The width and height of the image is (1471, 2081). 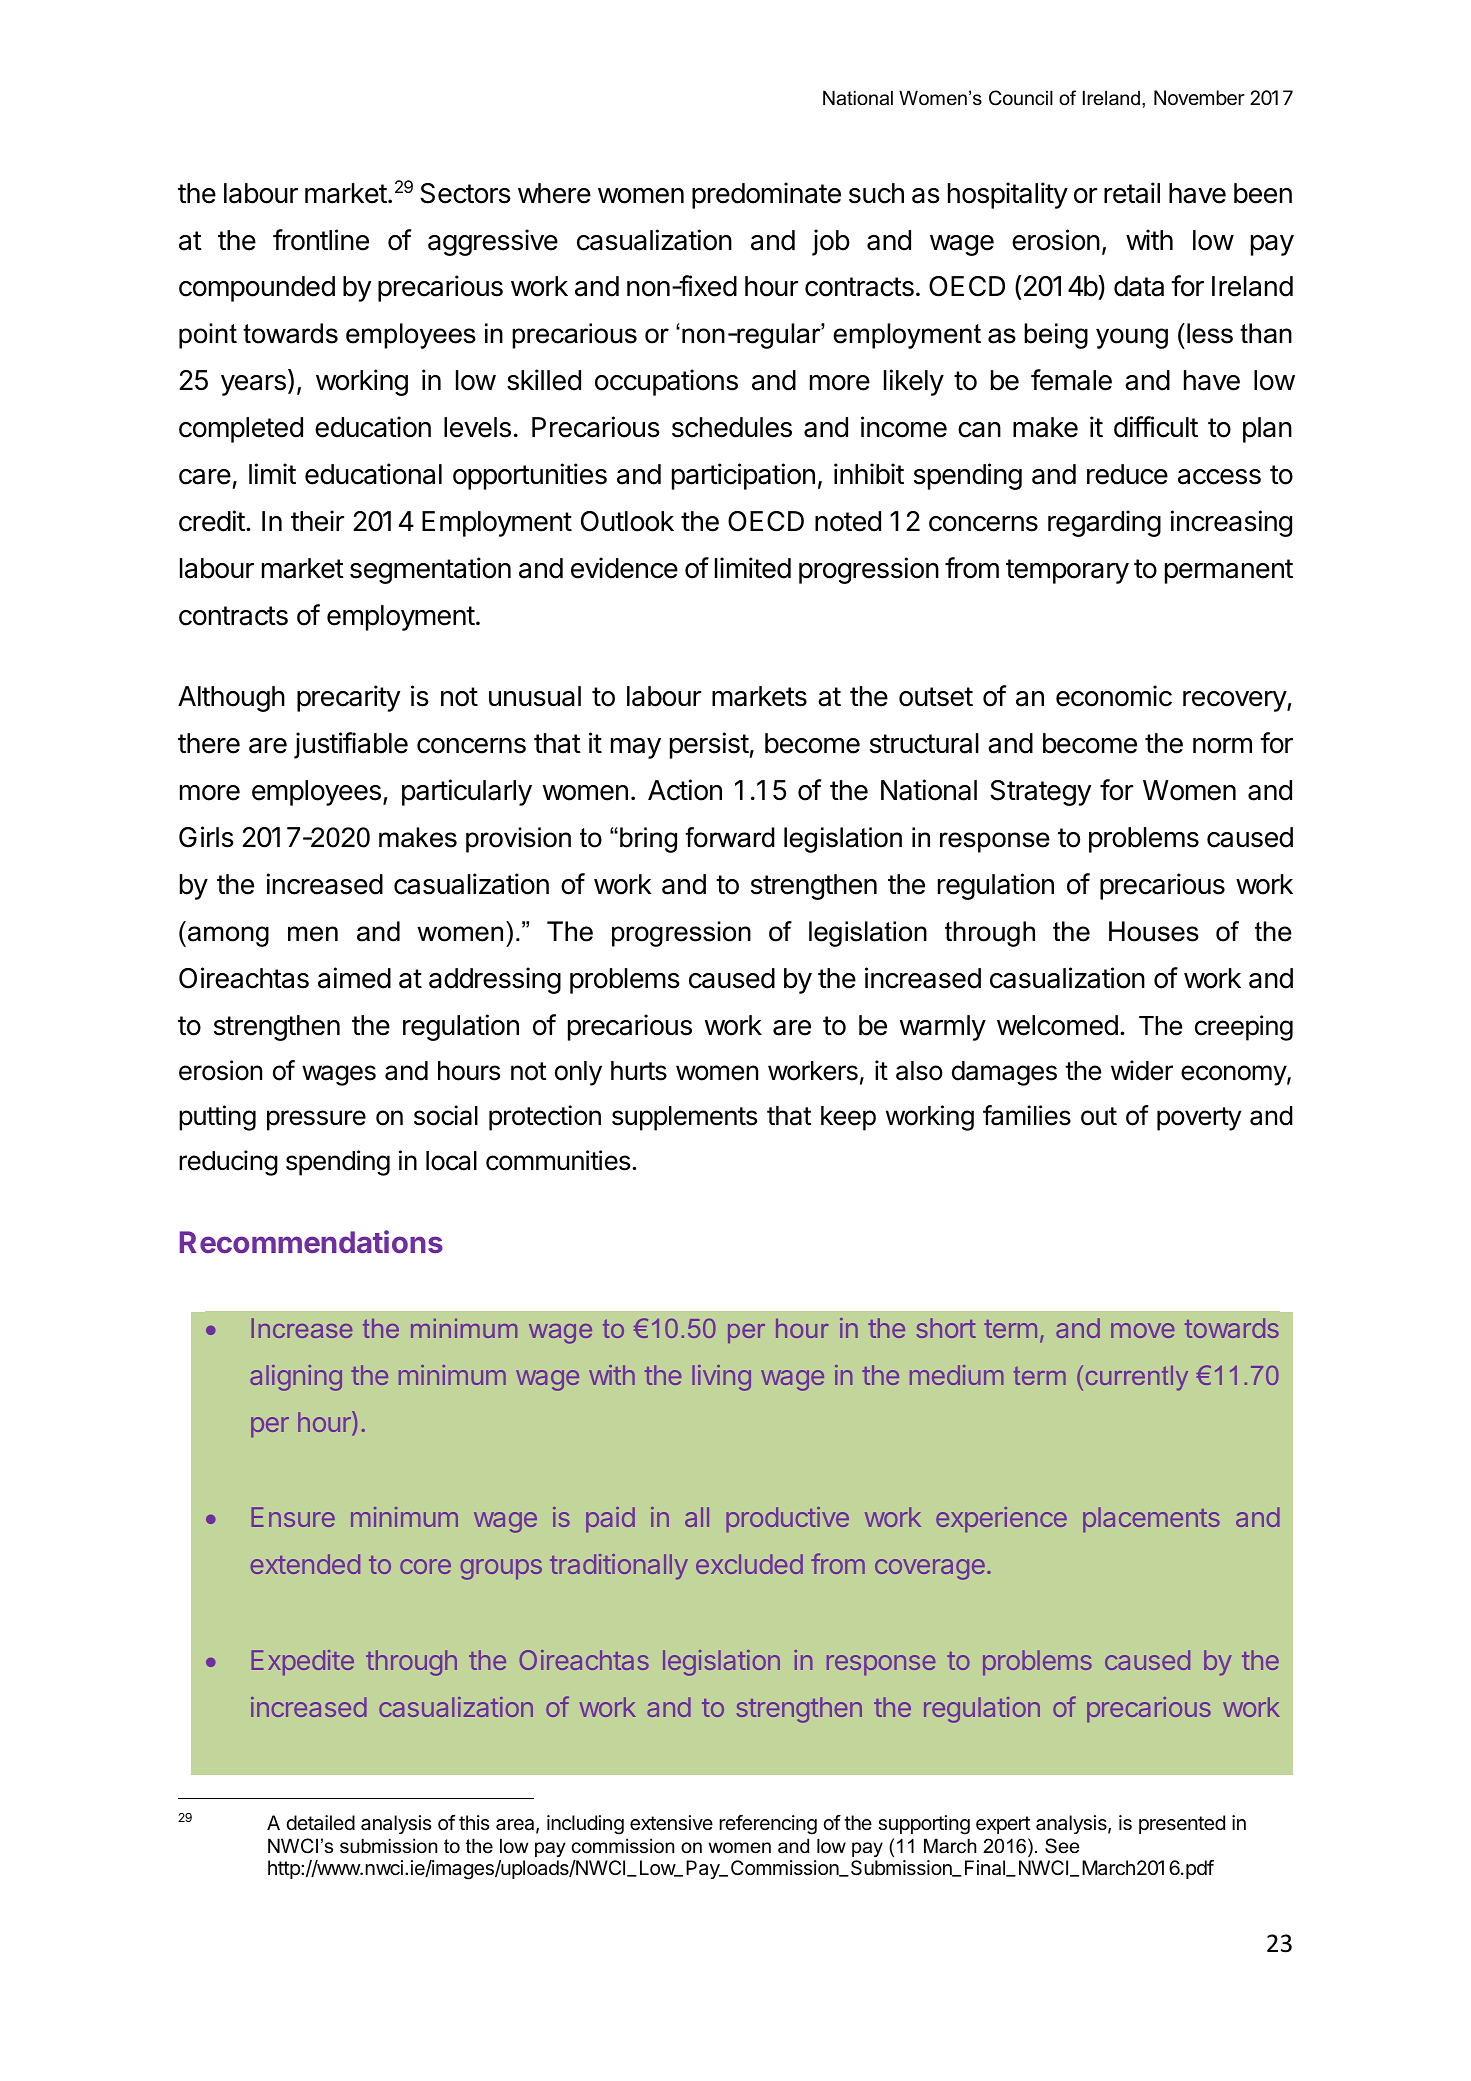 What do you see at coordinates (321, 240) in the image?
I see `frontline` at bounding box center [321, 240].
